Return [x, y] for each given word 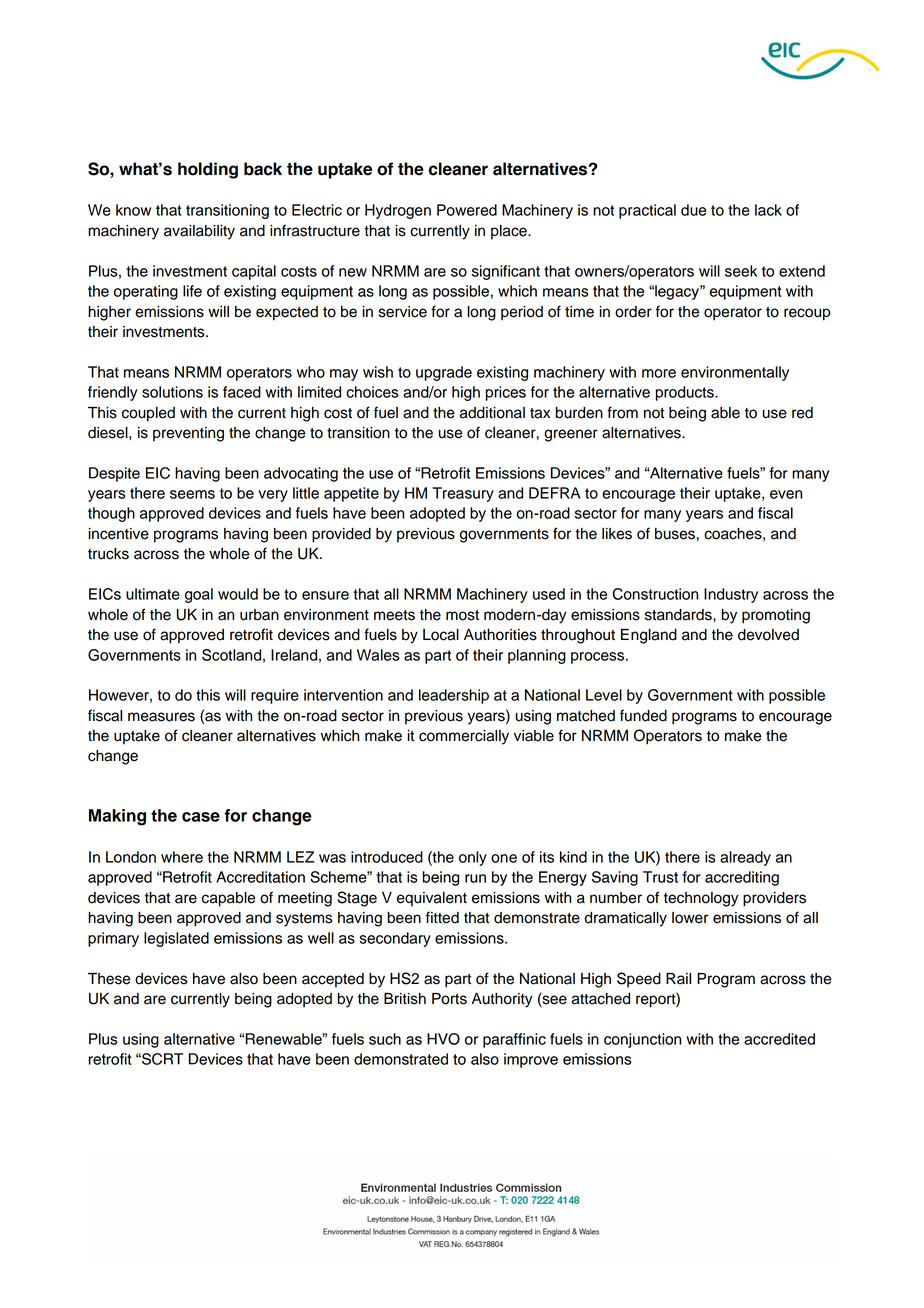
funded [643, 715]
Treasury [463, 494]
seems [192, 494]
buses [676, 534]
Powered [467, 210]
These [109, 979]
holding [208, 170]
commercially [464, 737]
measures [161, 717]
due [693, 210]
